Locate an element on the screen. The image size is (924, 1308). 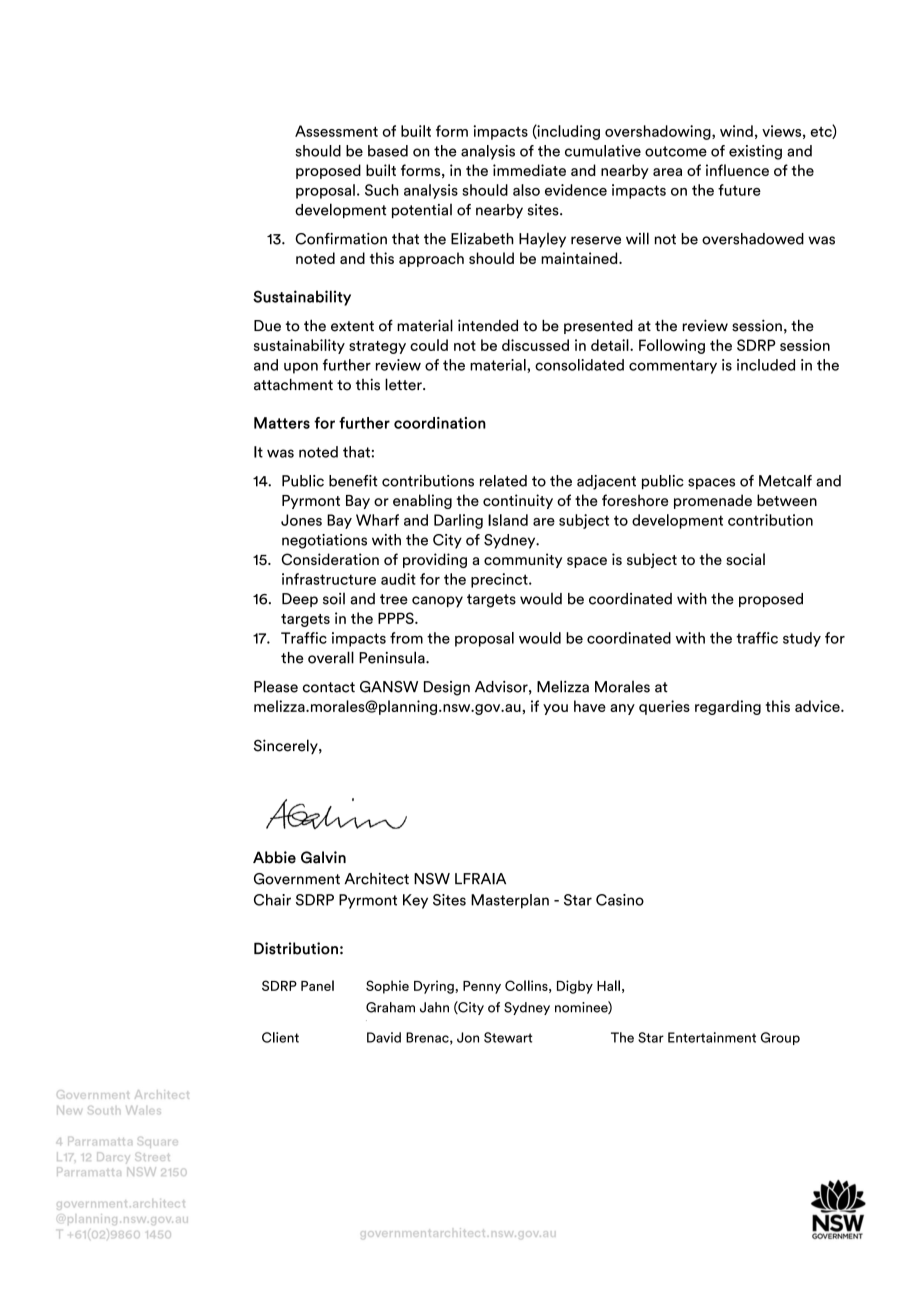
contact is located at coordinates (329, 687).
